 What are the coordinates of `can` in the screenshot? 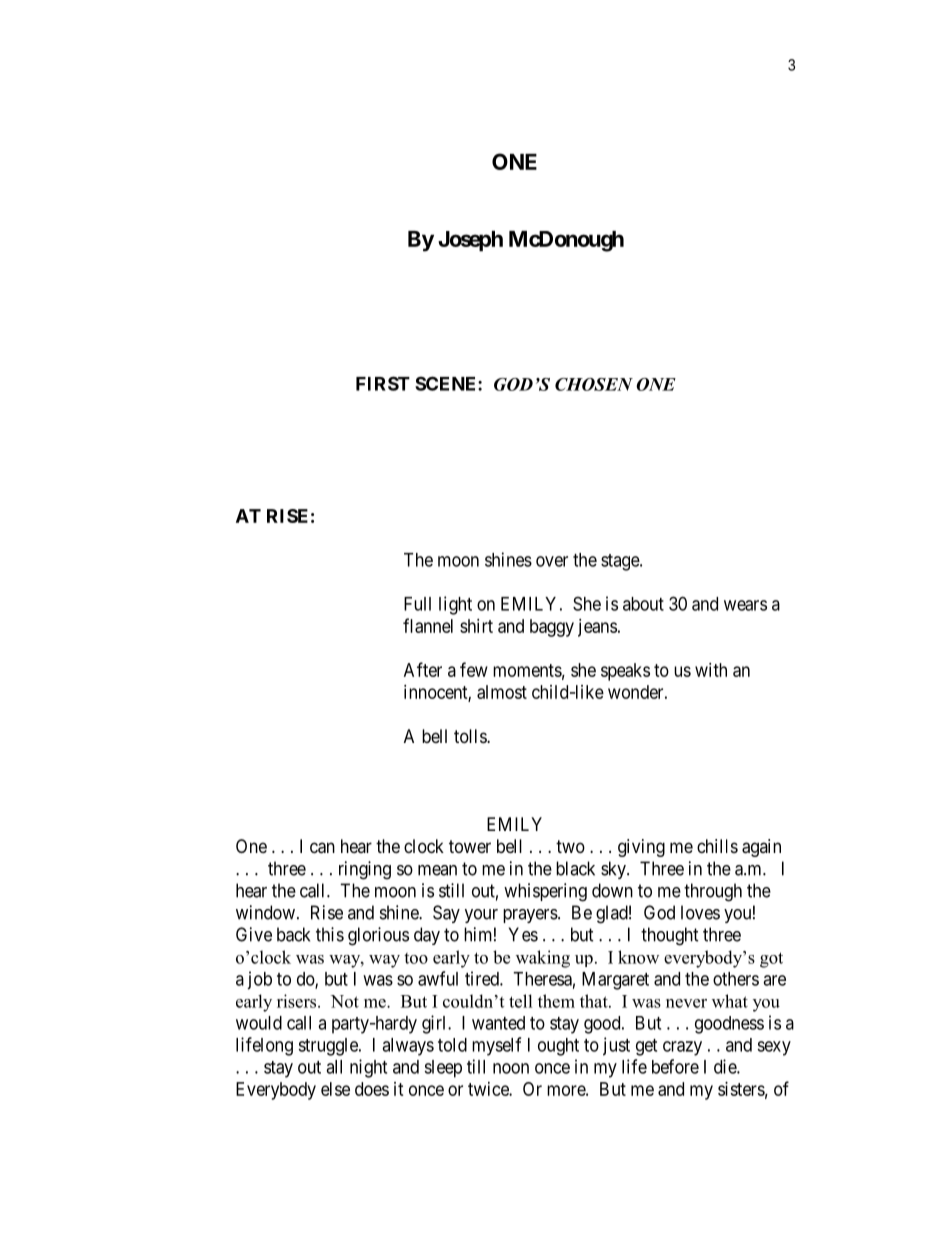 It's located at (322, 848).
